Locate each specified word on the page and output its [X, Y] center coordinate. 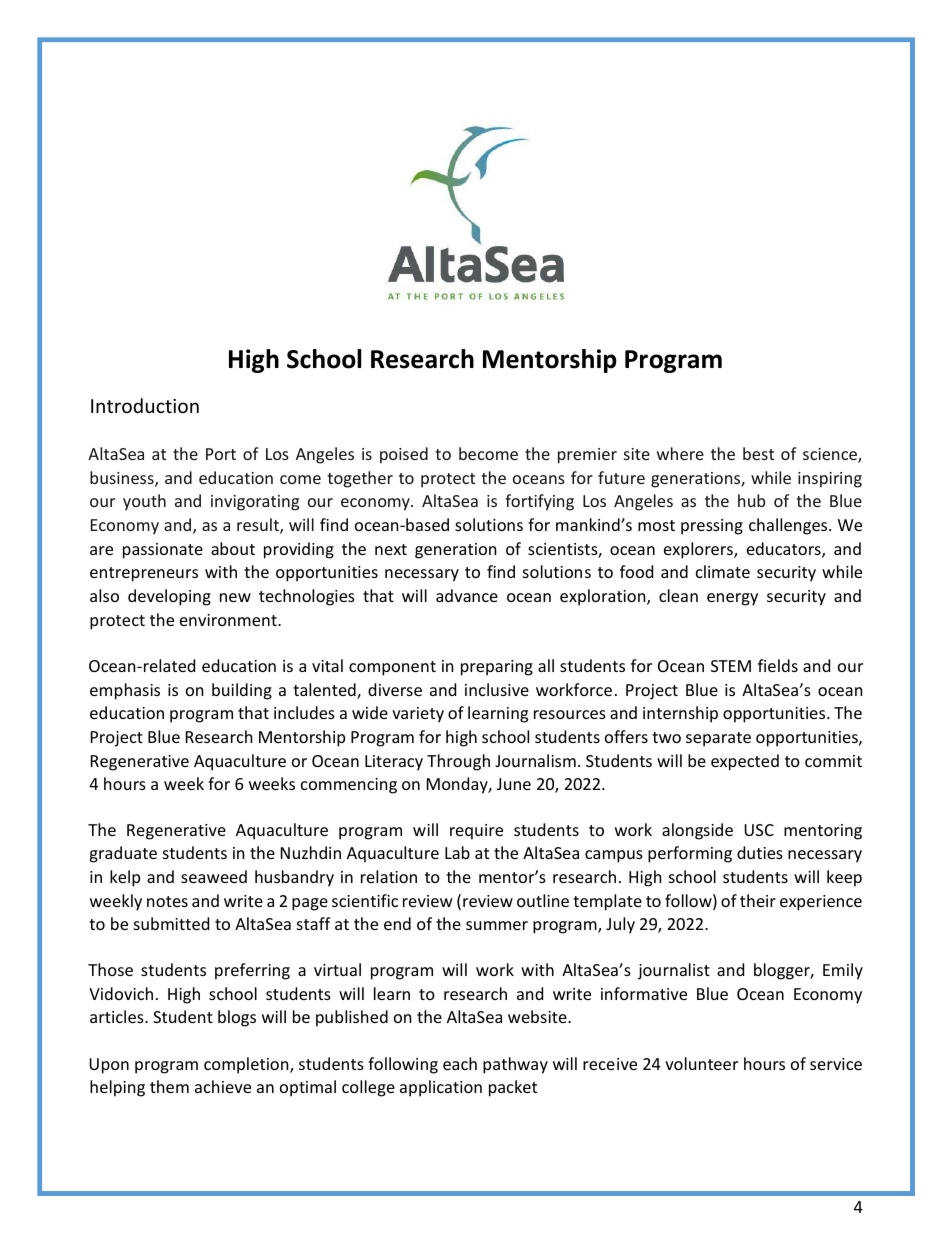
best [758, 453]
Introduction [145, 405]
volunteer [701, 1063]
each [460, 1063]
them [169, 1086]
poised [404, 455]
